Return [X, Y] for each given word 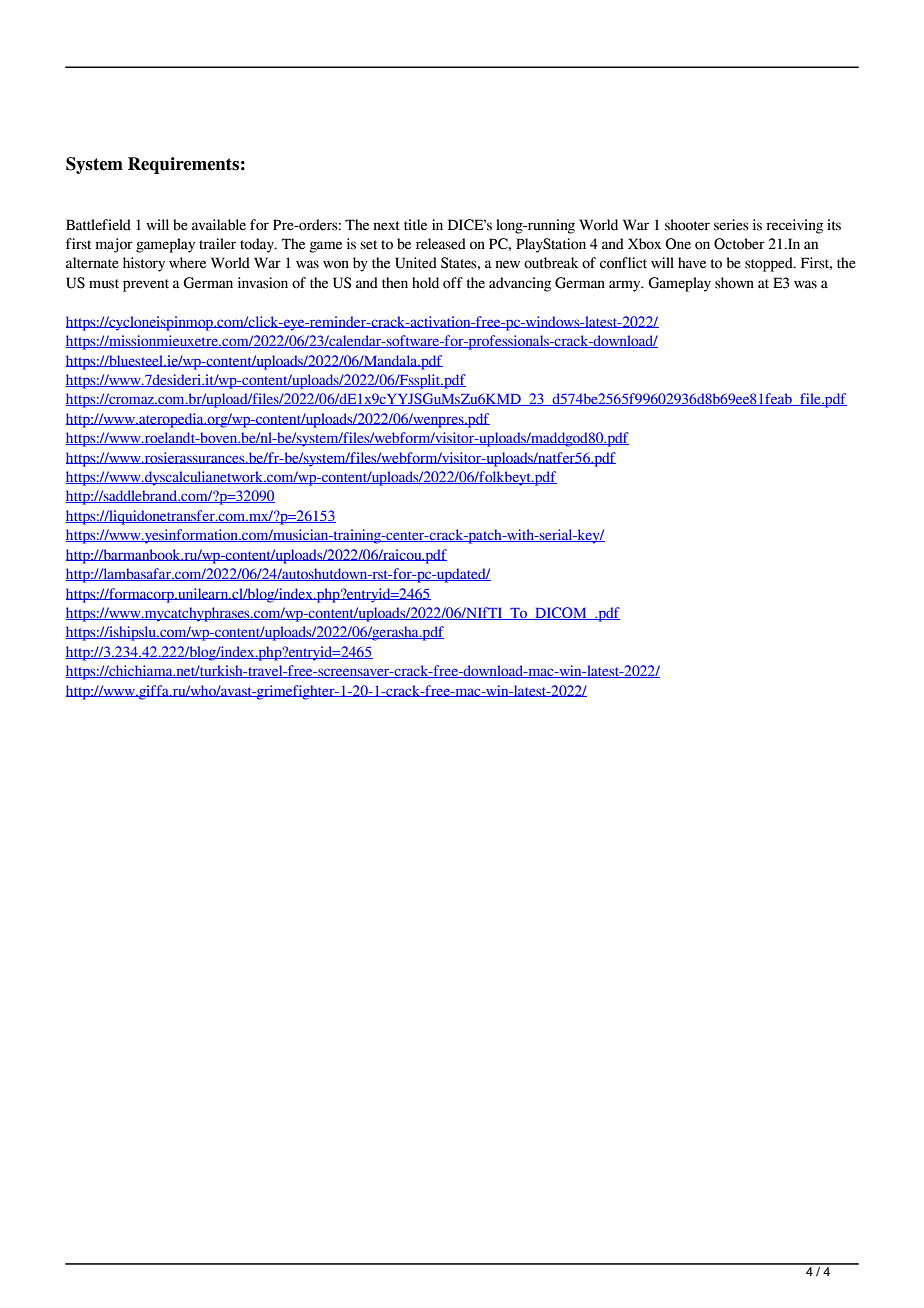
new [507, 264]
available [219, 225]
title [415, 225]
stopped [770, 264]
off [453, 283]
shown [734, 283]
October [739, 244]
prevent [146, 285]
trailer [217, 244]
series [731, 225]
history [144, 264]
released [441, 244]
